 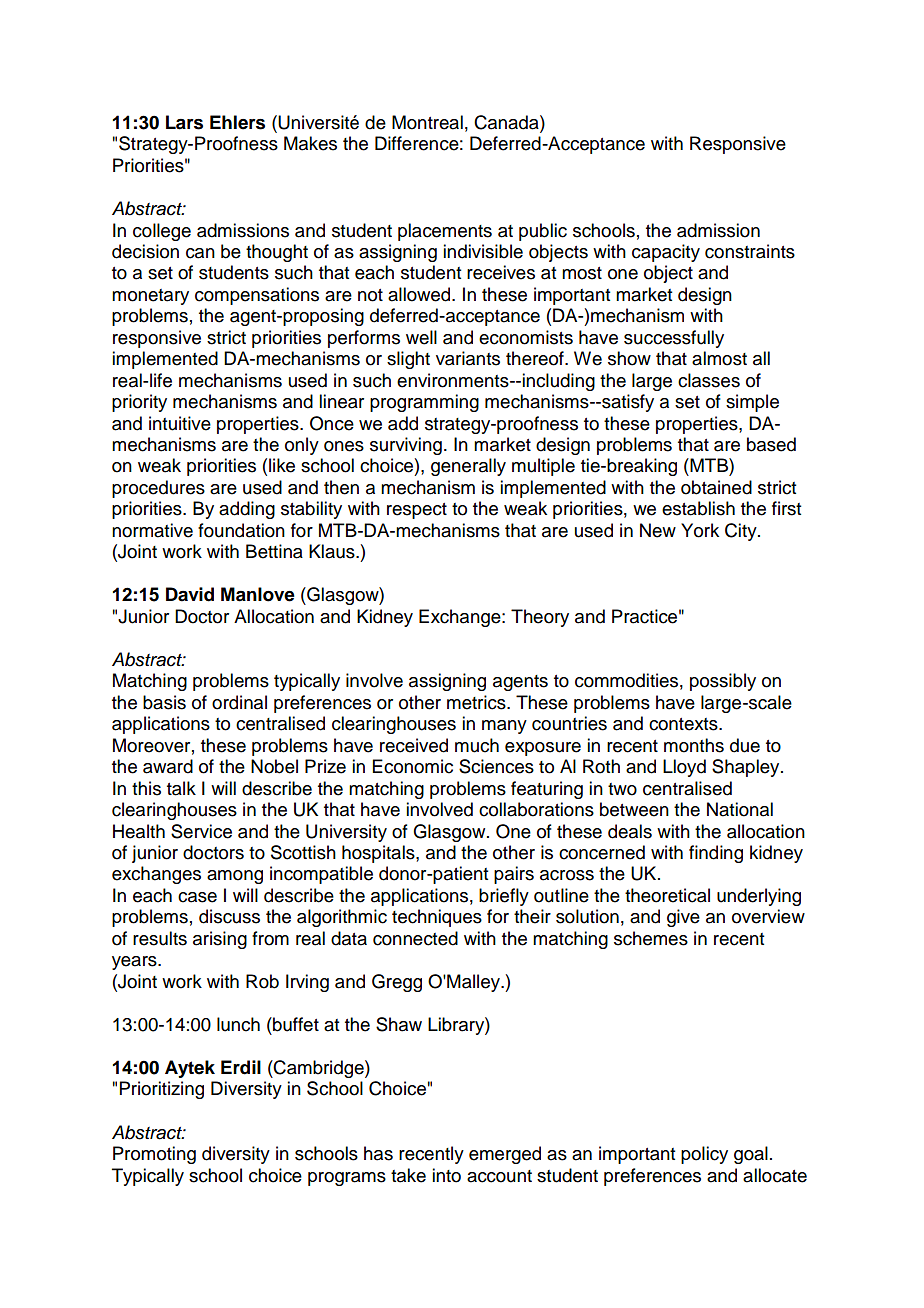 What do you see at coordinates (424, 403) in the image?
I see `programming` at bounding box center [424, 403].
